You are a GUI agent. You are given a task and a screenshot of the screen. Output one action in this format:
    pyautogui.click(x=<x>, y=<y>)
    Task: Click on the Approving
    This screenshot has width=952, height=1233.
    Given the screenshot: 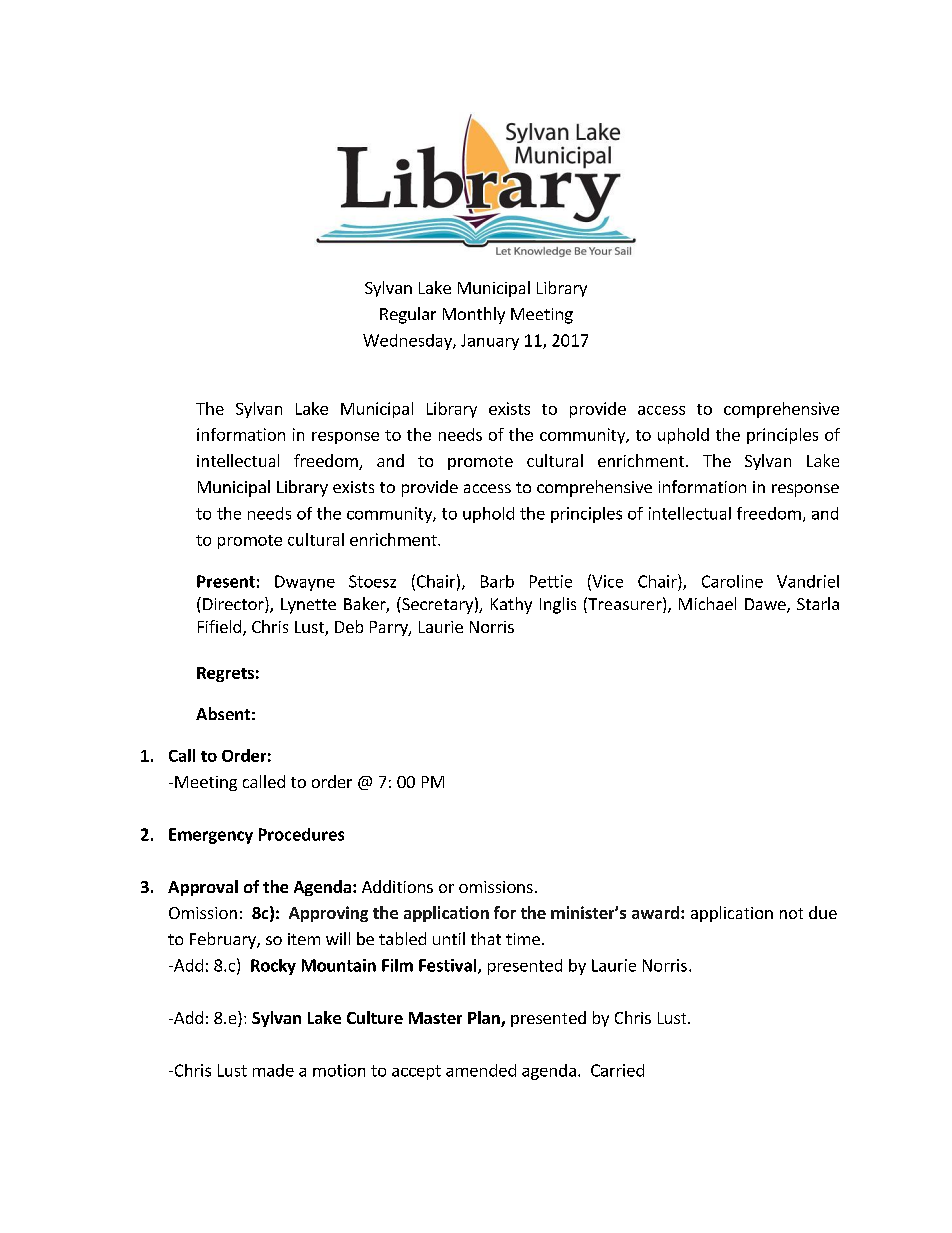 What is the action you would take?
    pyautogui.click(x=328, y=914)
